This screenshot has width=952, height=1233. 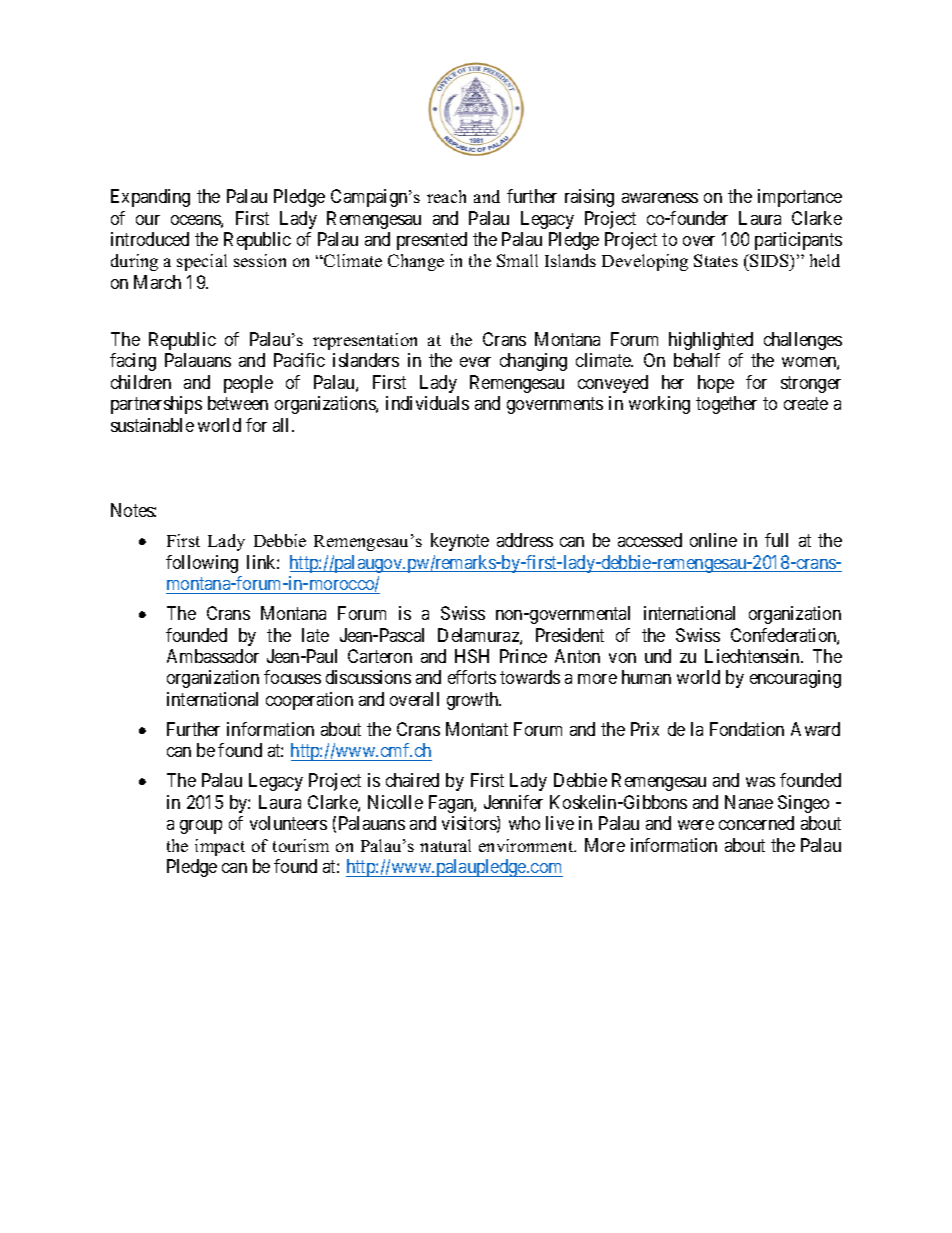 I want to click on Prince, so click(x=523, y=656).
